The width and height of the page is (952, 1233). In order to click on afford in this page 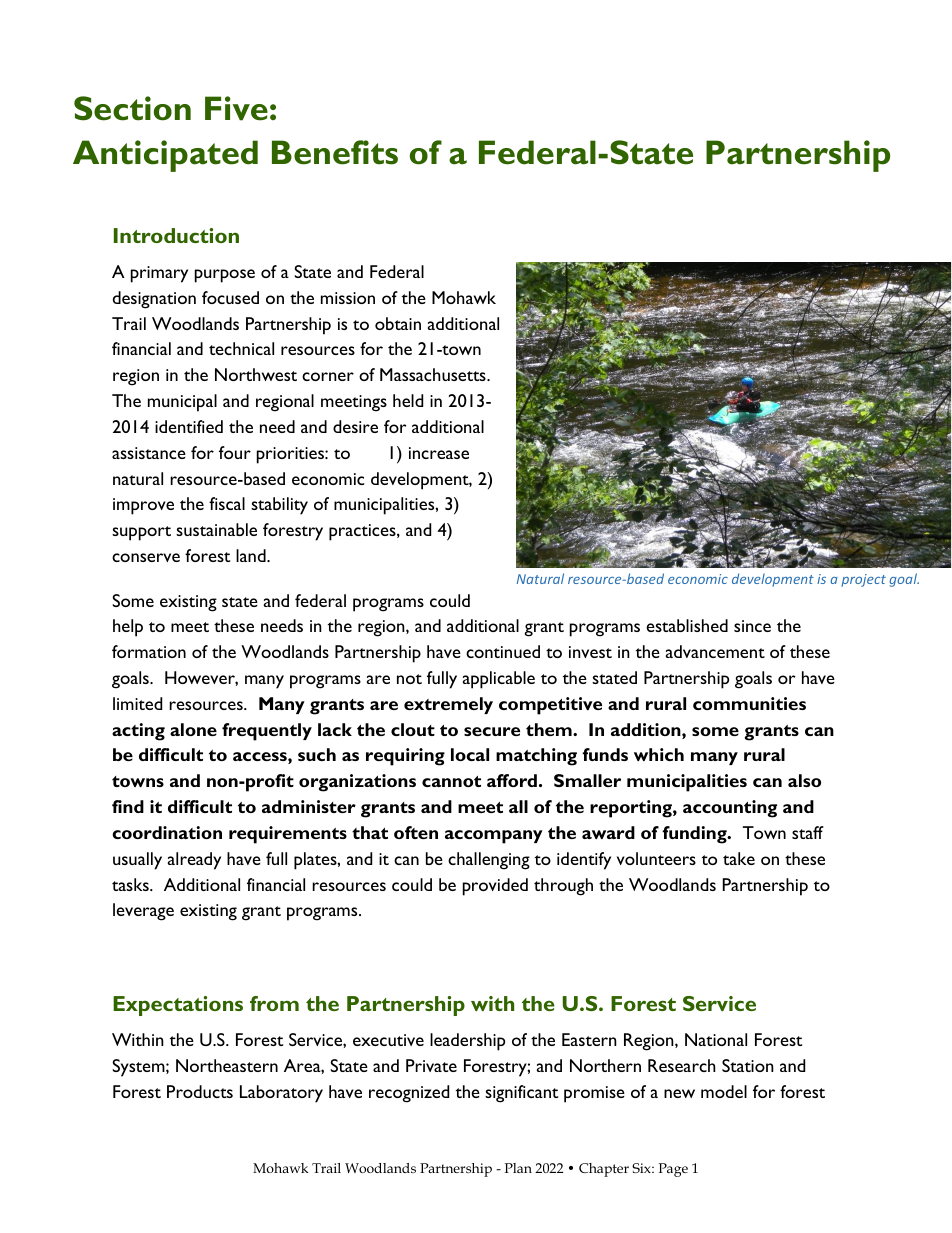, I will do `click(512, 780)`.
